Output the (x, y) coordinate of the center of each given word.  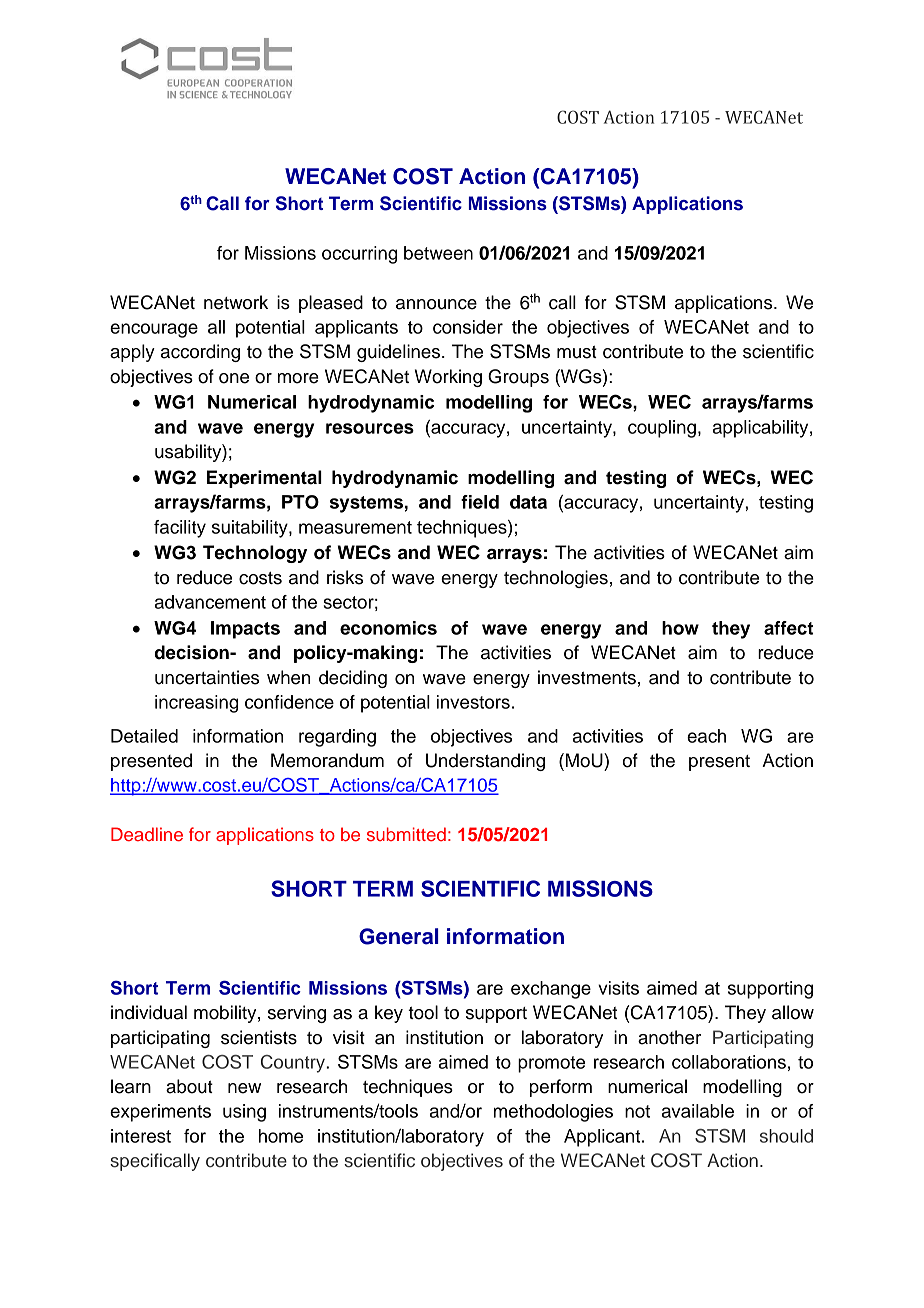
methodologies (553, 1113)
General (399, 936)
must (577, 352)
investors (473, 702)
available (698, 1111)
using (244, 1113)
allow (793, 1012)
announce (436, 304)
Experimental (264, 479)
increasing (196, 704)
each (706, 736)
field (480, 502)
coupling (662, 429)
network (236, 302)
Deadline (147, 834)
